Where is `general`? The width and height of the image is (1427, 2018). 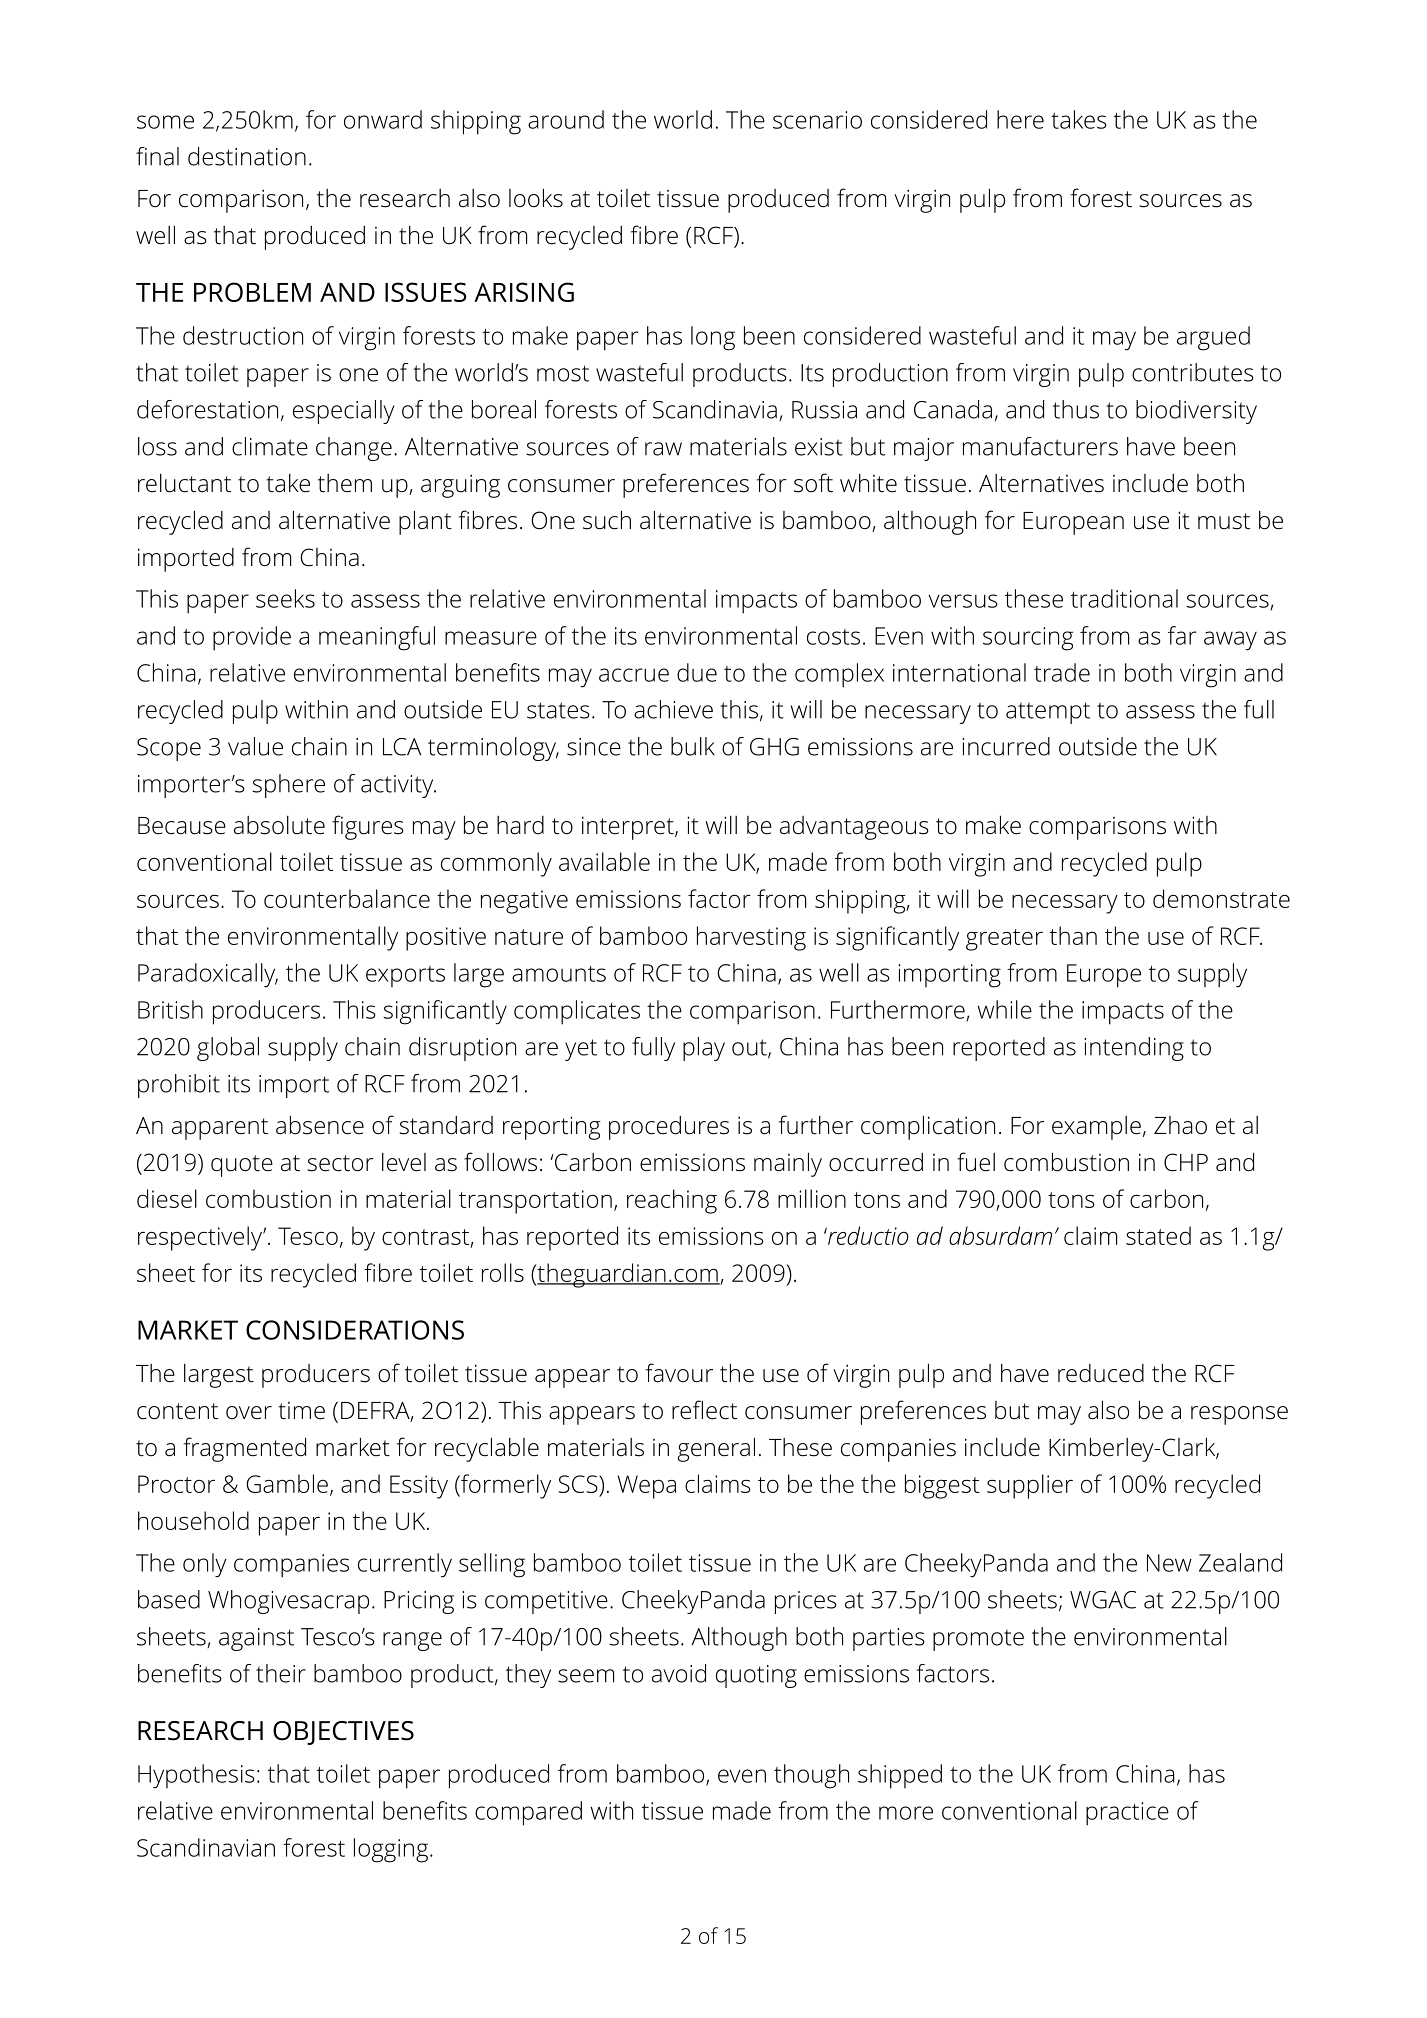 general is located at coordinates (716, 1449).
